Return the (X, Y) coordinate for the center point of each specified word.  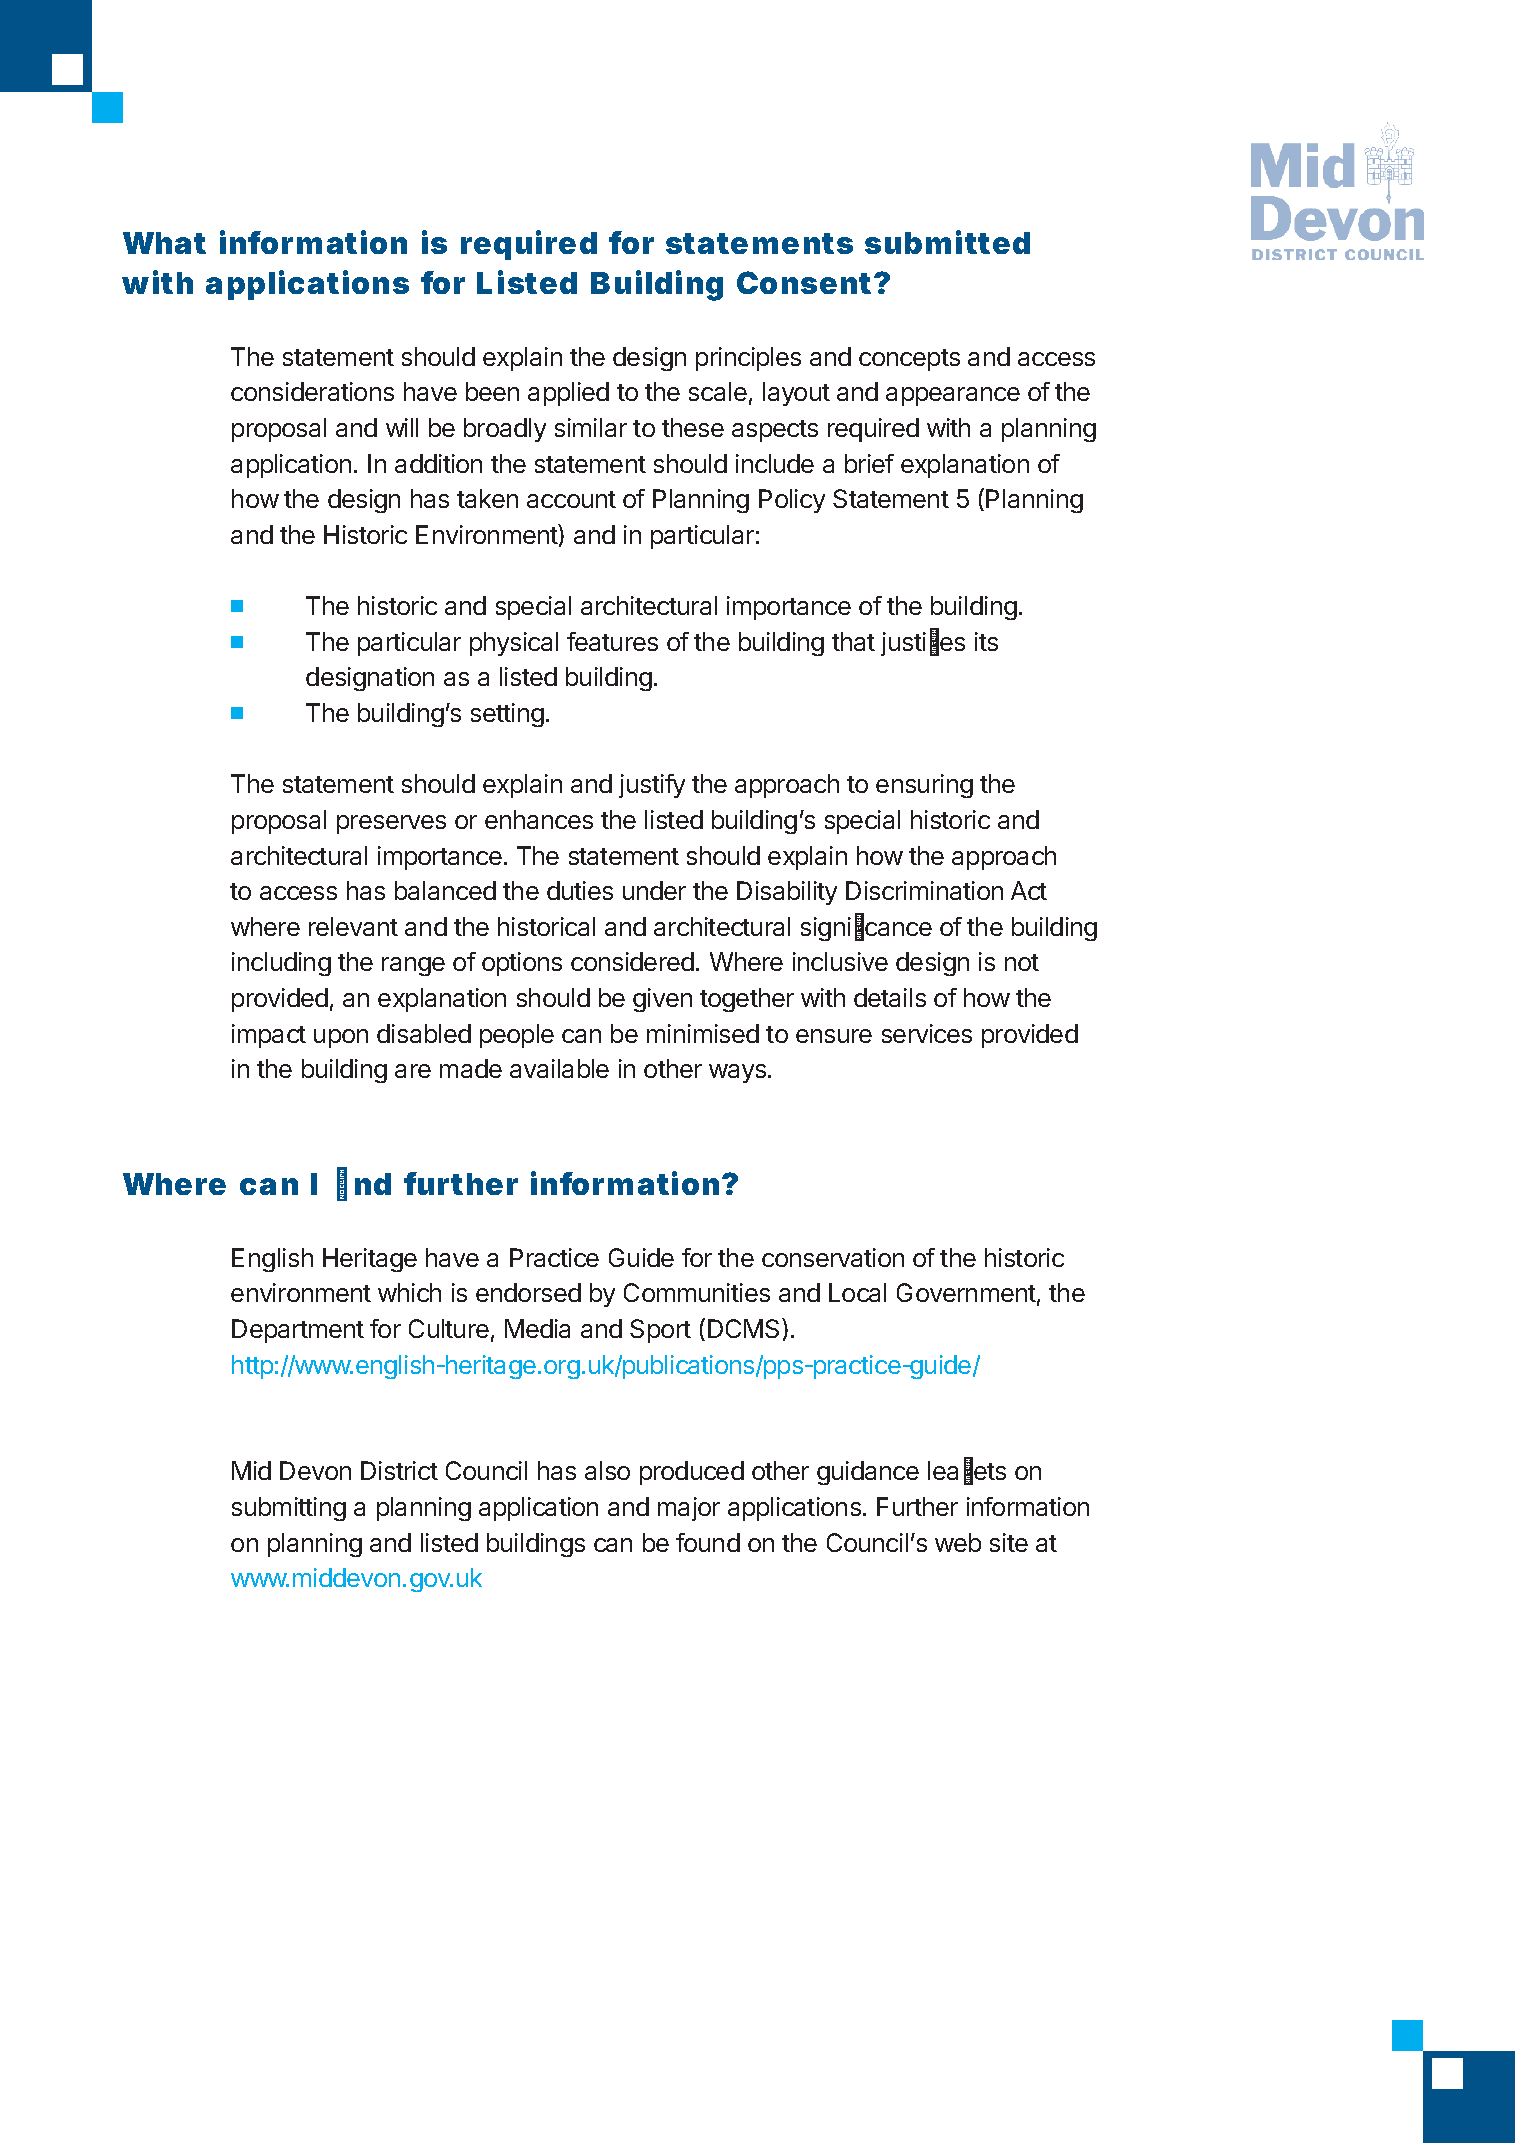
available (559, 1068)
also (607, 1470)
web (958, 1542)
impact (269, 1036)
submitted (947, 242)
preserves (391, 824)
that (853, 641)
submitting (289, 1509)
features (612, 641)
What (164, 243)
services (927, 1033)
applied (568, 394)
